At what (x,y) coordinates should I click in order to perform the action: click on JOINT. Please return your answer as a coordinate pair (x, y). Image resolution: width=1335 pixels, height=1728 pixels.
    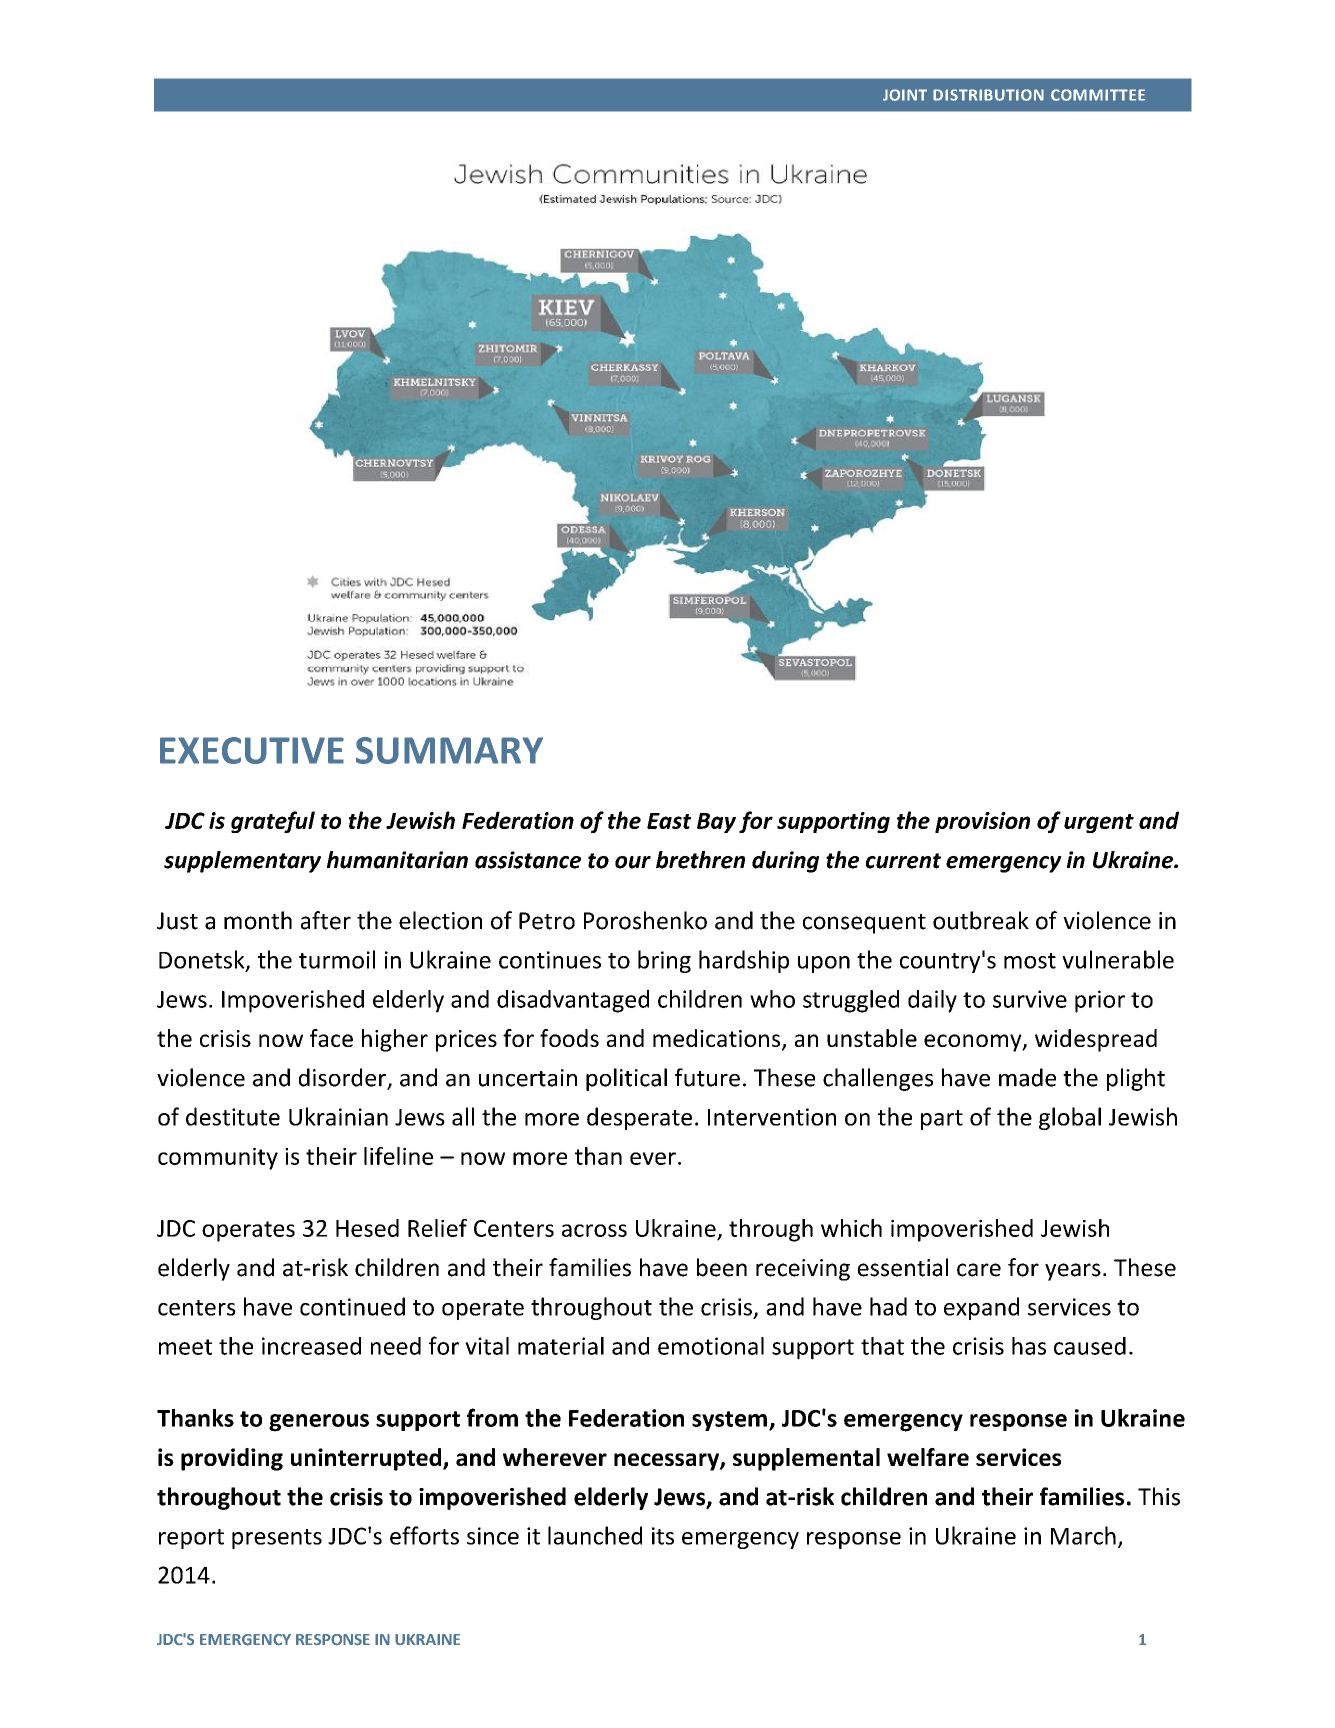
    Looking at the image, I should click on (905, 95).
